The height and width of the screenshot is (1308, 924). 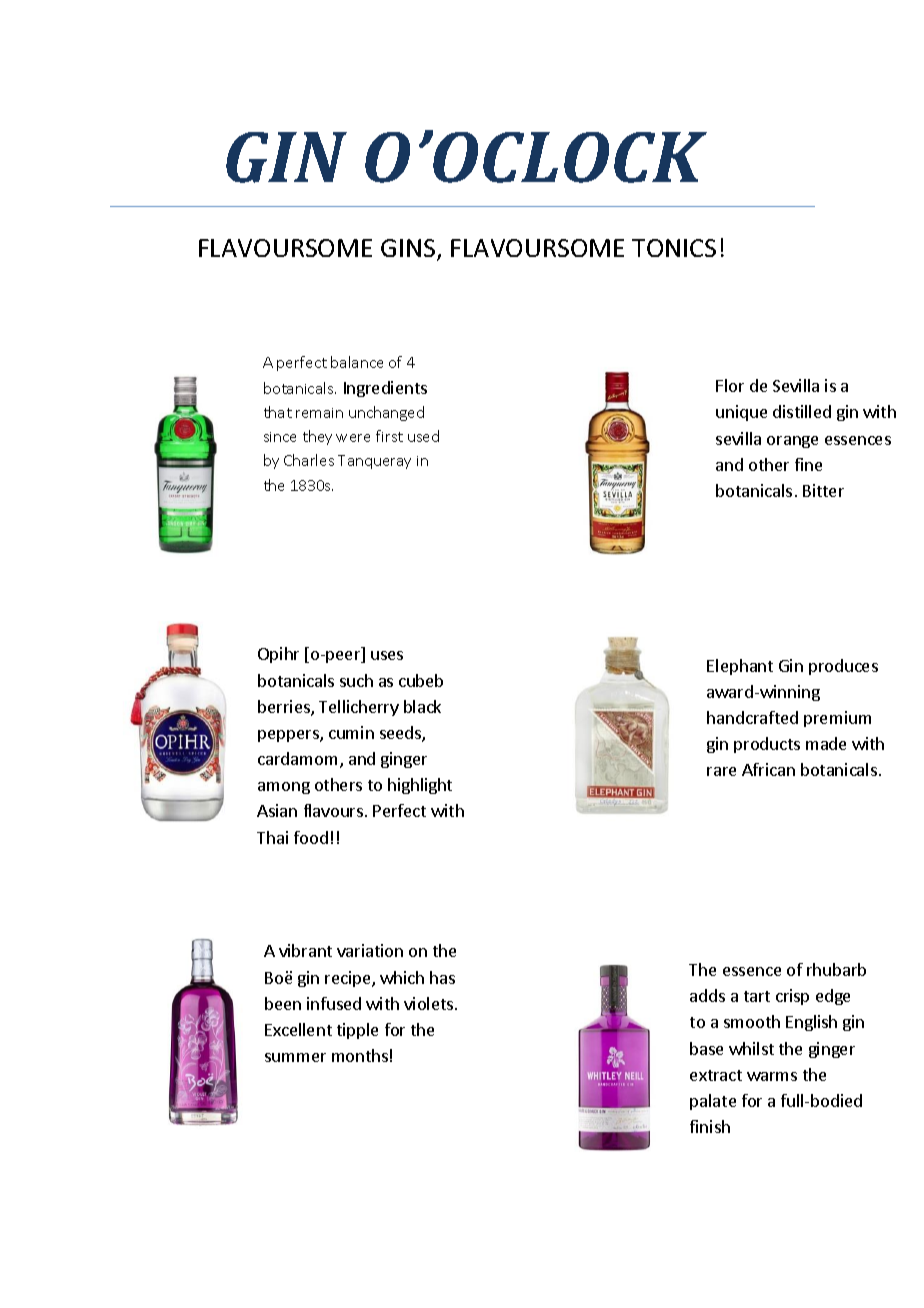 I want to click on black, so click(x=422, y=706).
